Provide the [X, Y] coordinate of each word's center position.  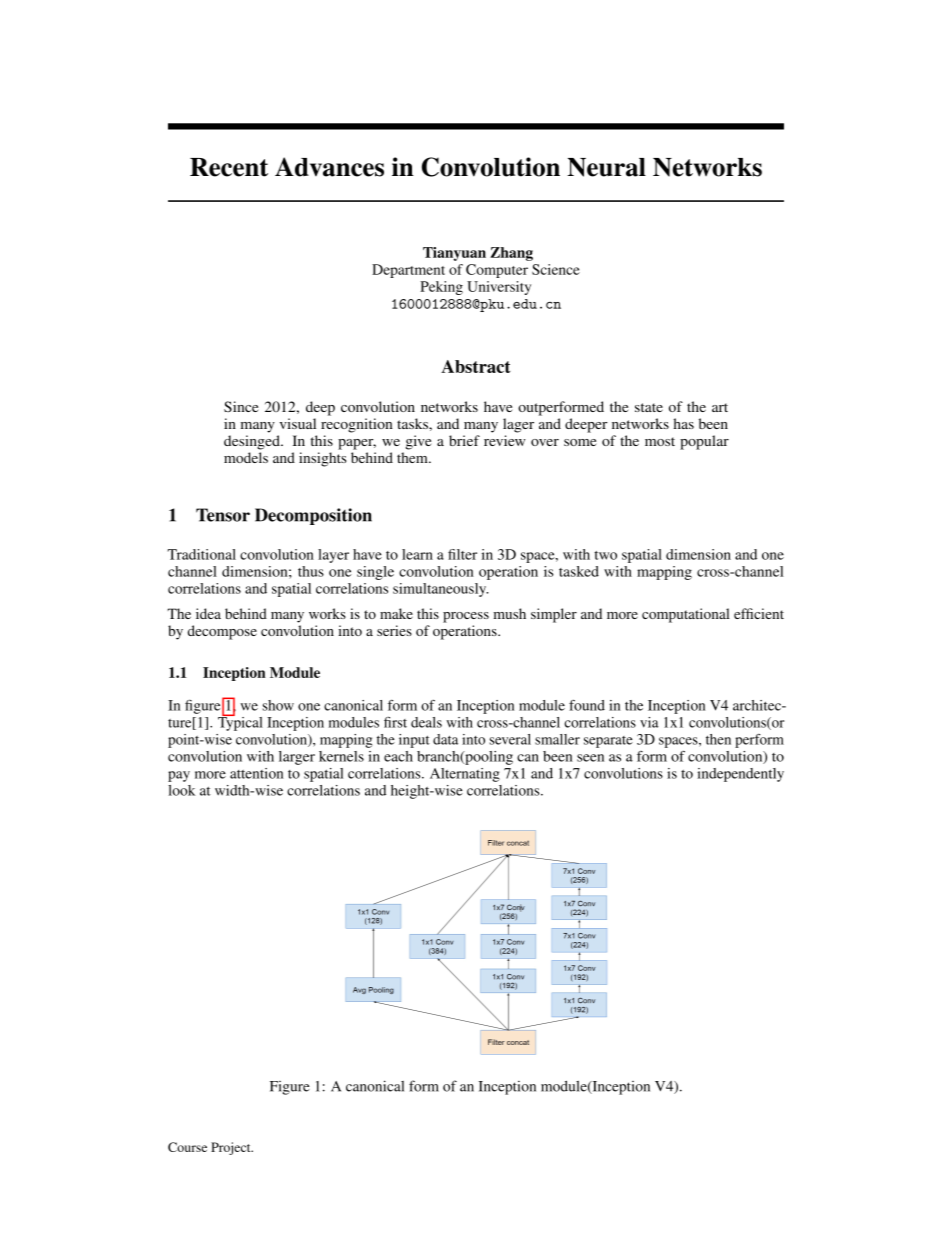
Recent [229, 167]
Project [232, 1148]
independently [740, 775]
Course [187, 1147]
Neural [606, 167]
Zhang [511, 254]
